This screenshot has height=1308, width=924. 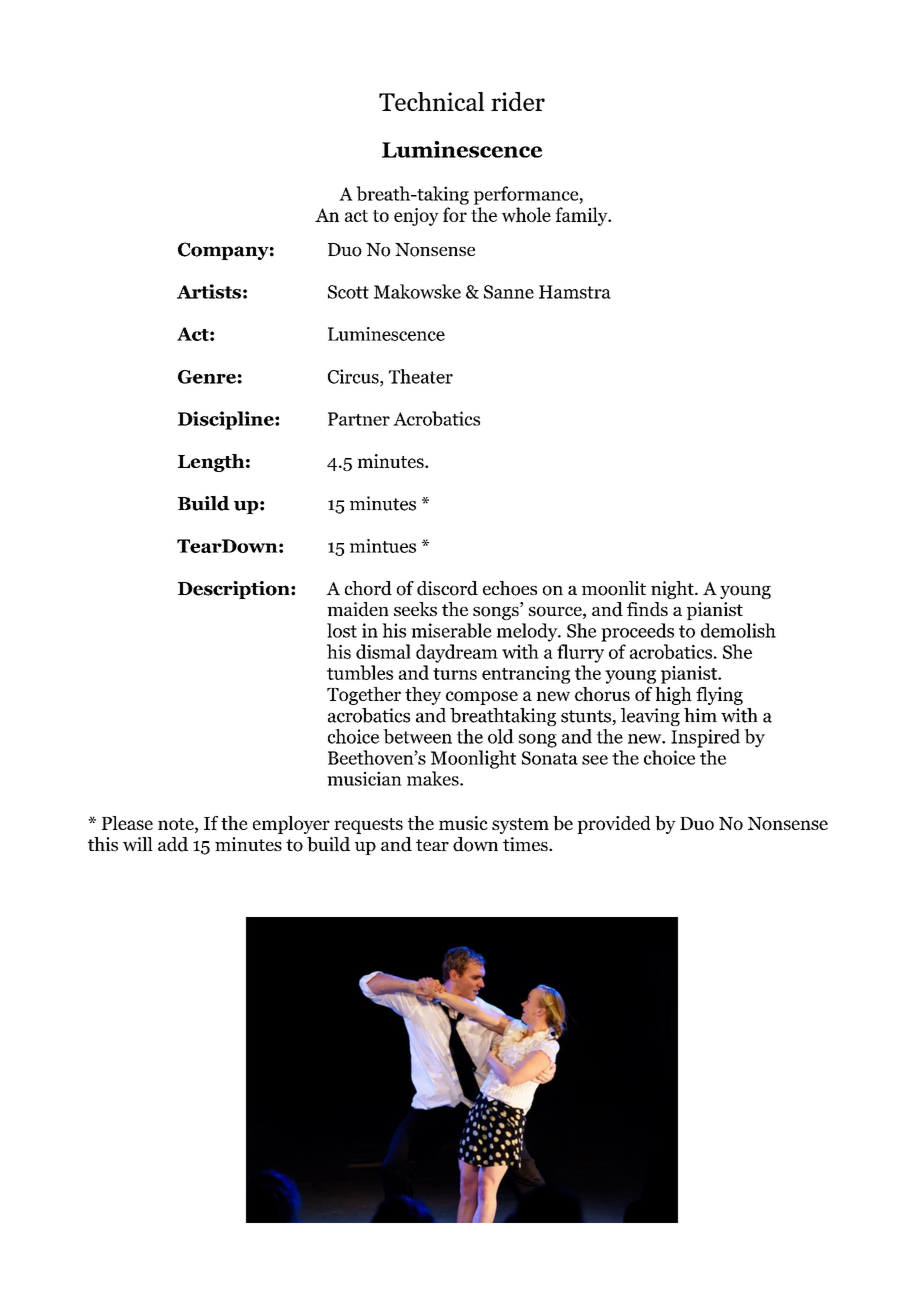 I want to click on Sanne, so click(x=509, y=292).
